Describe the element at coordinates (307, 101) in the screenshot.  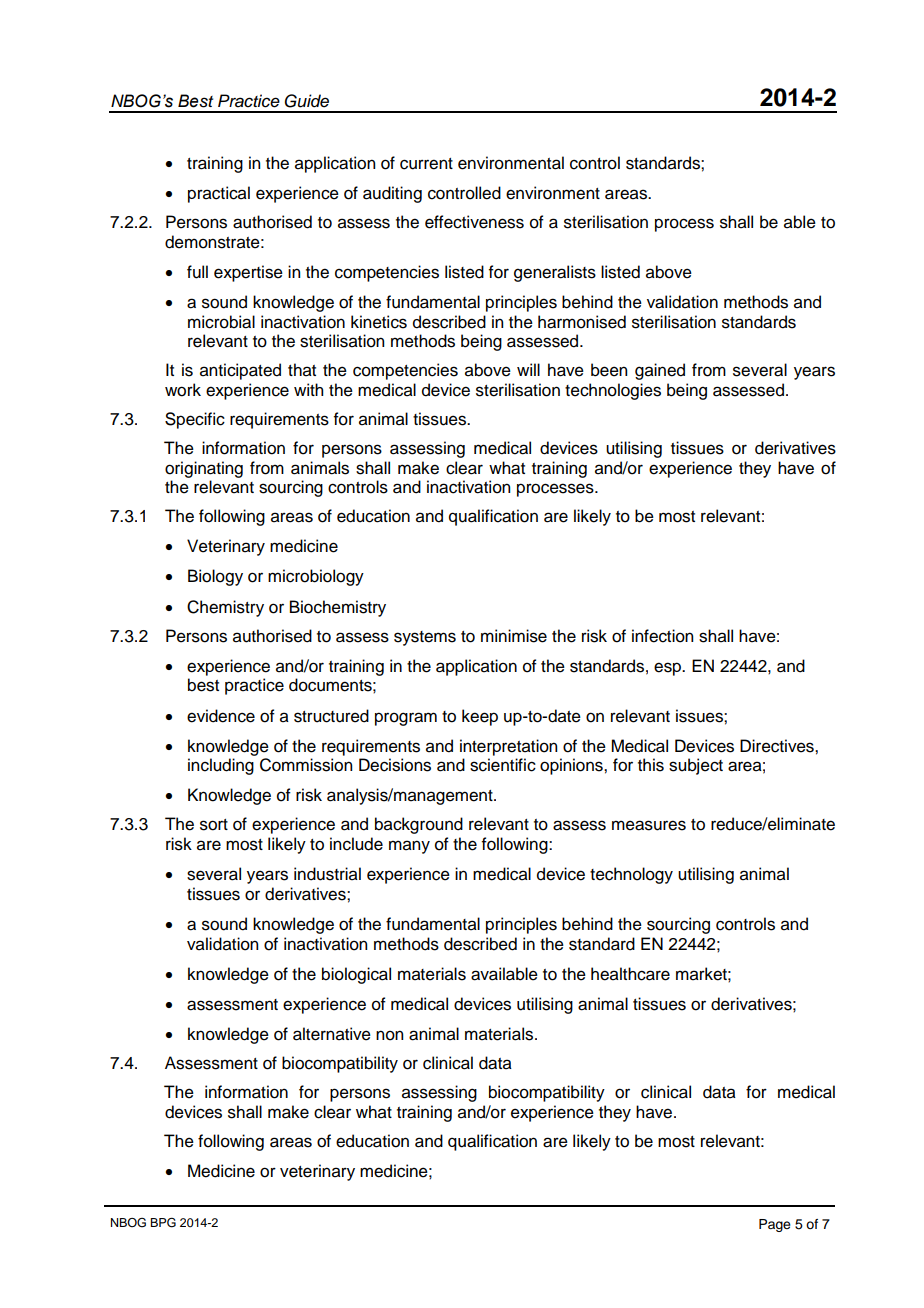
I see `Guide` at that location.
